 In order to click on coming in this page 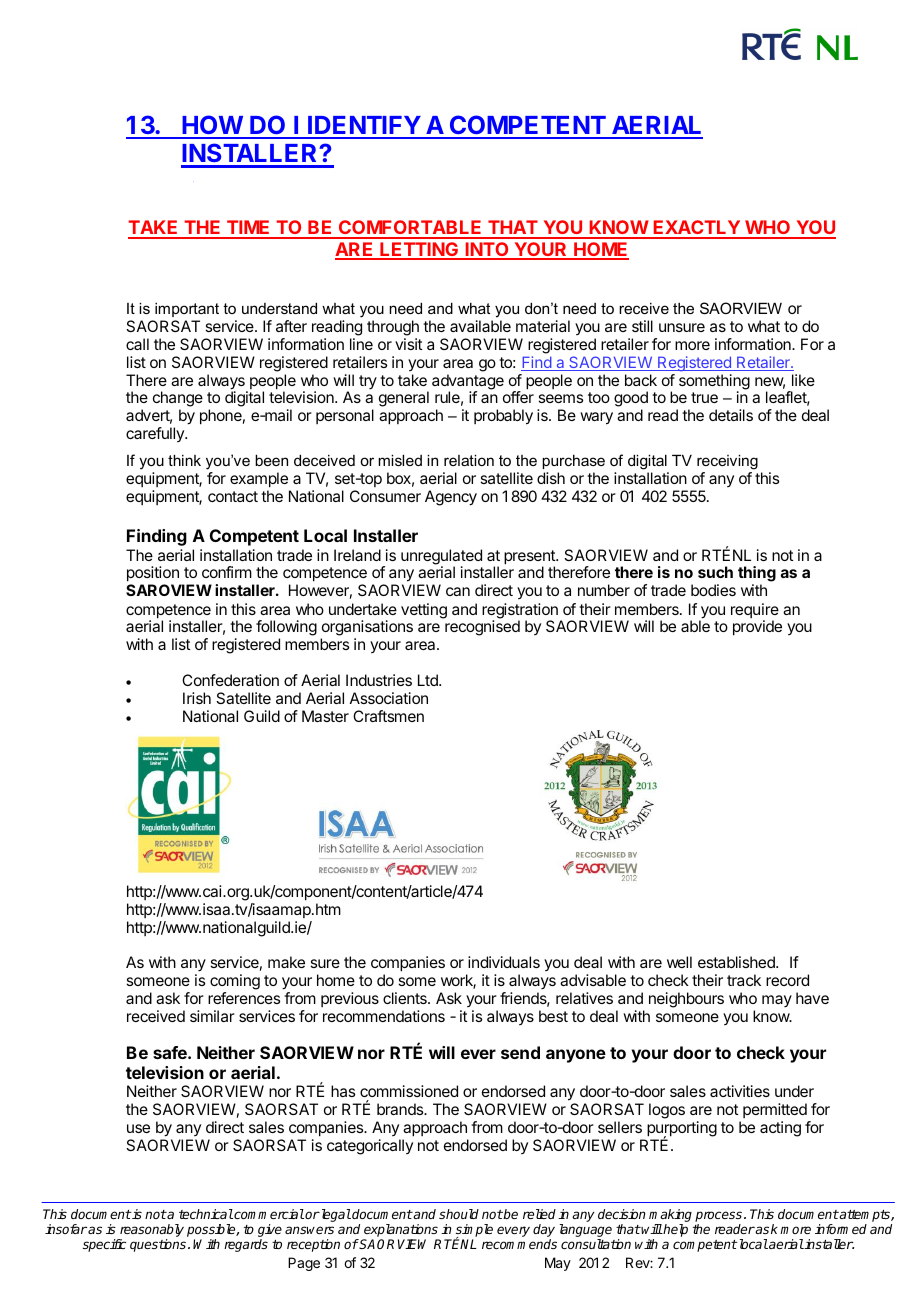, I will do `click(235, 983)`.
